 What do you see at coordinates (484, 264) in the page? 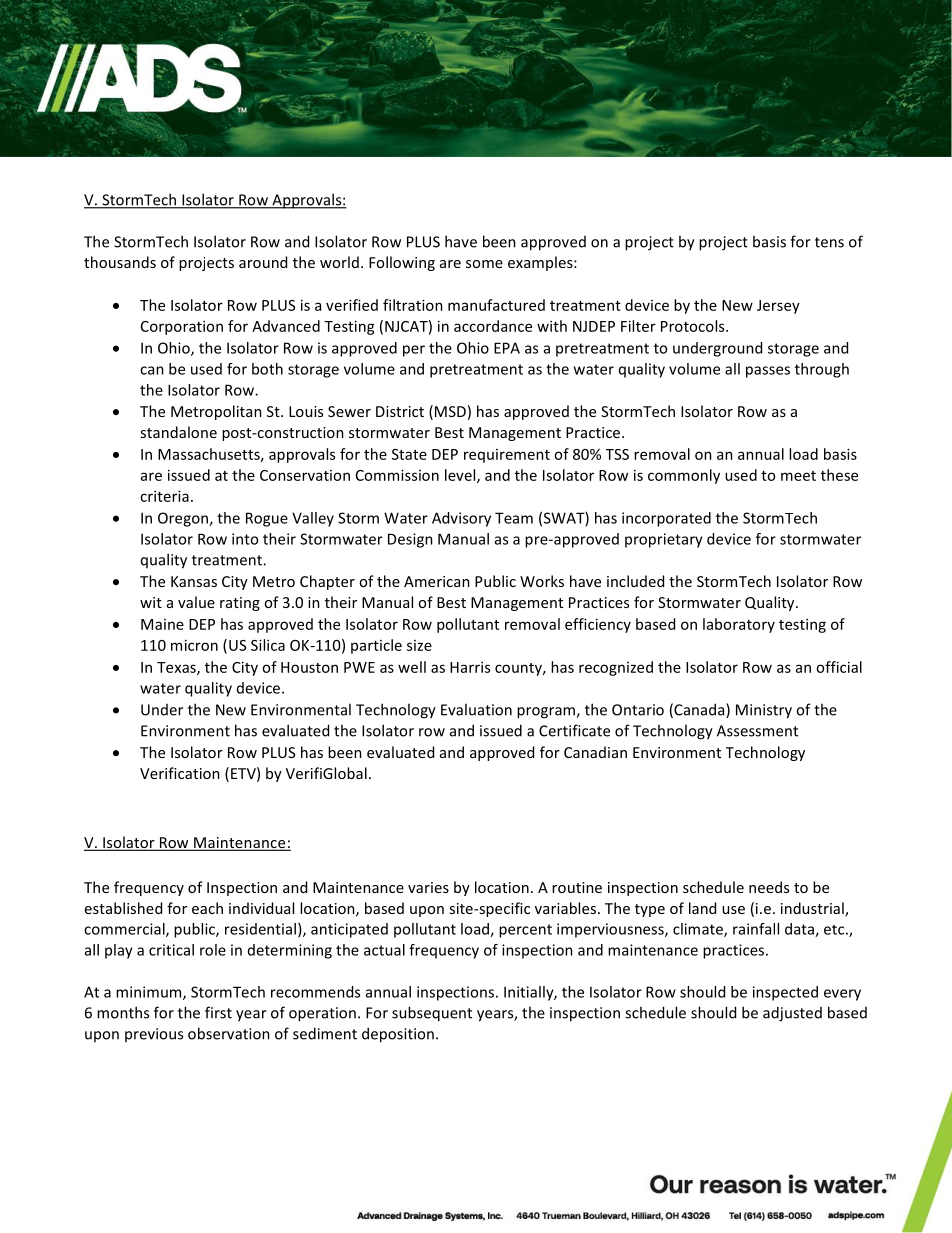
I see `some` at bounding box center [484, 264].
